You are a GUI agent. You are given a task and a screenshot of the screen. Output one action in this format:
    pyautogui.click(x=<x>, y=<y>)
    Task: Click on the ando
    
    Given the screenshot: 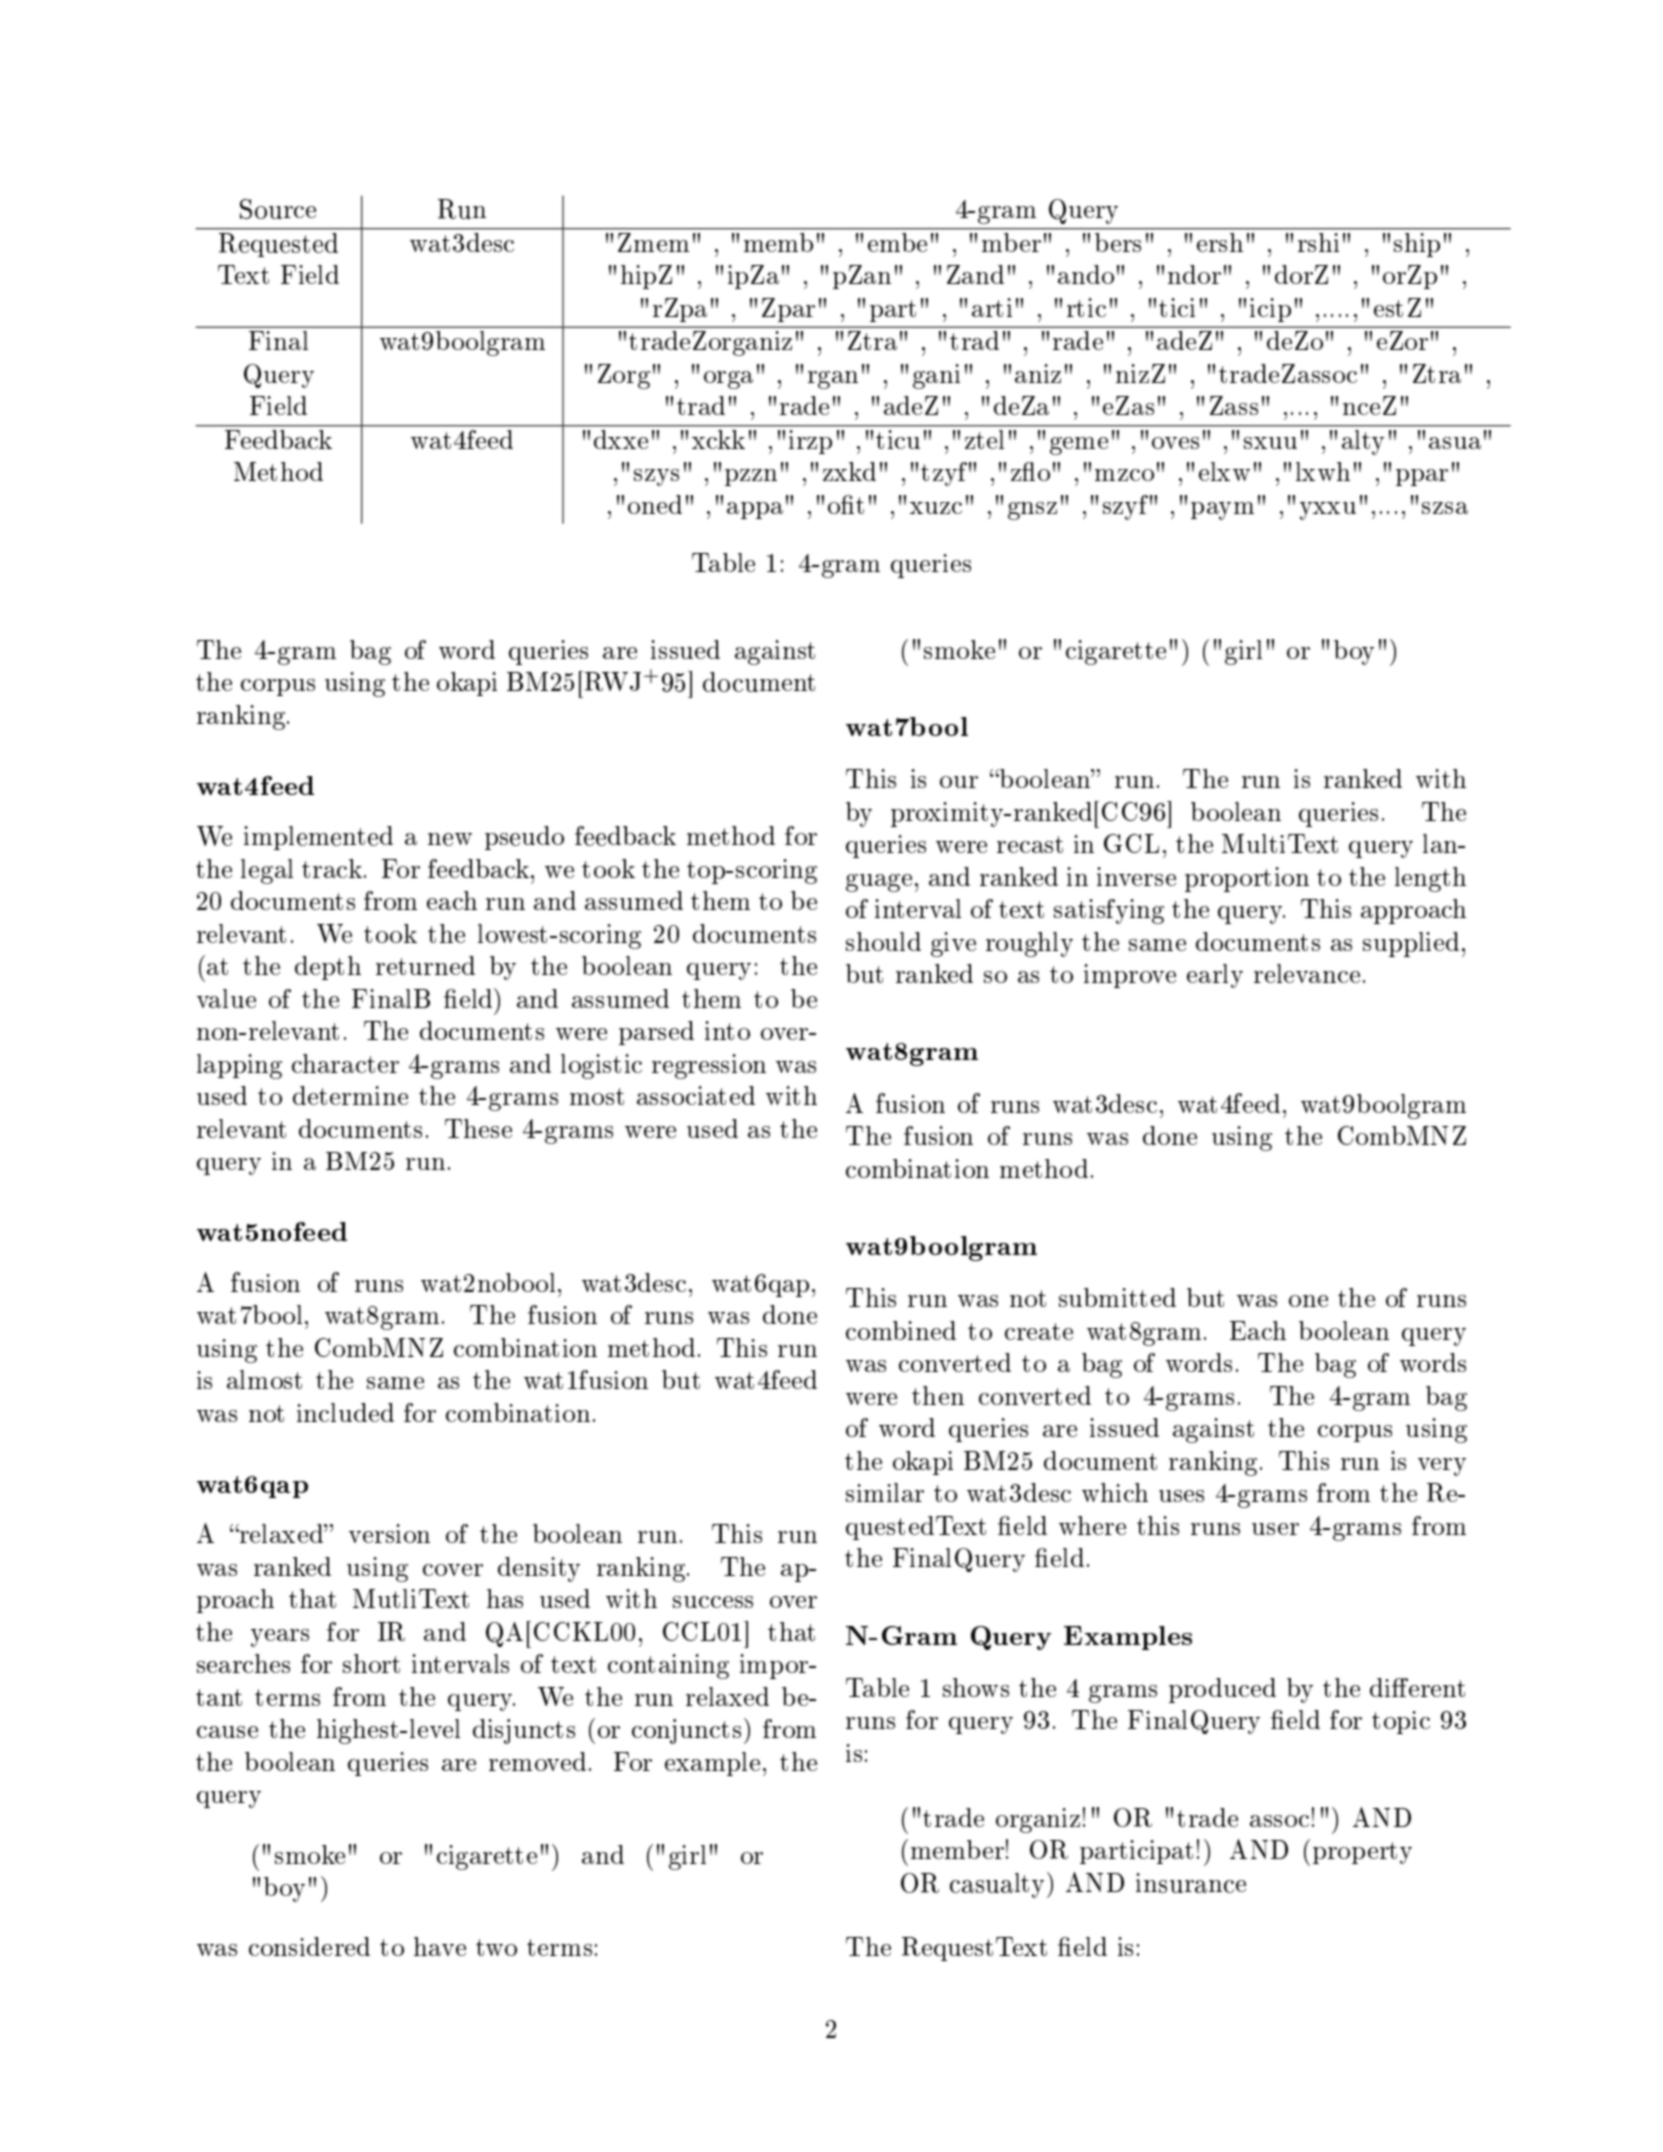 What is the action you would take?
    pyautogui.click(x=1086, y=274)
